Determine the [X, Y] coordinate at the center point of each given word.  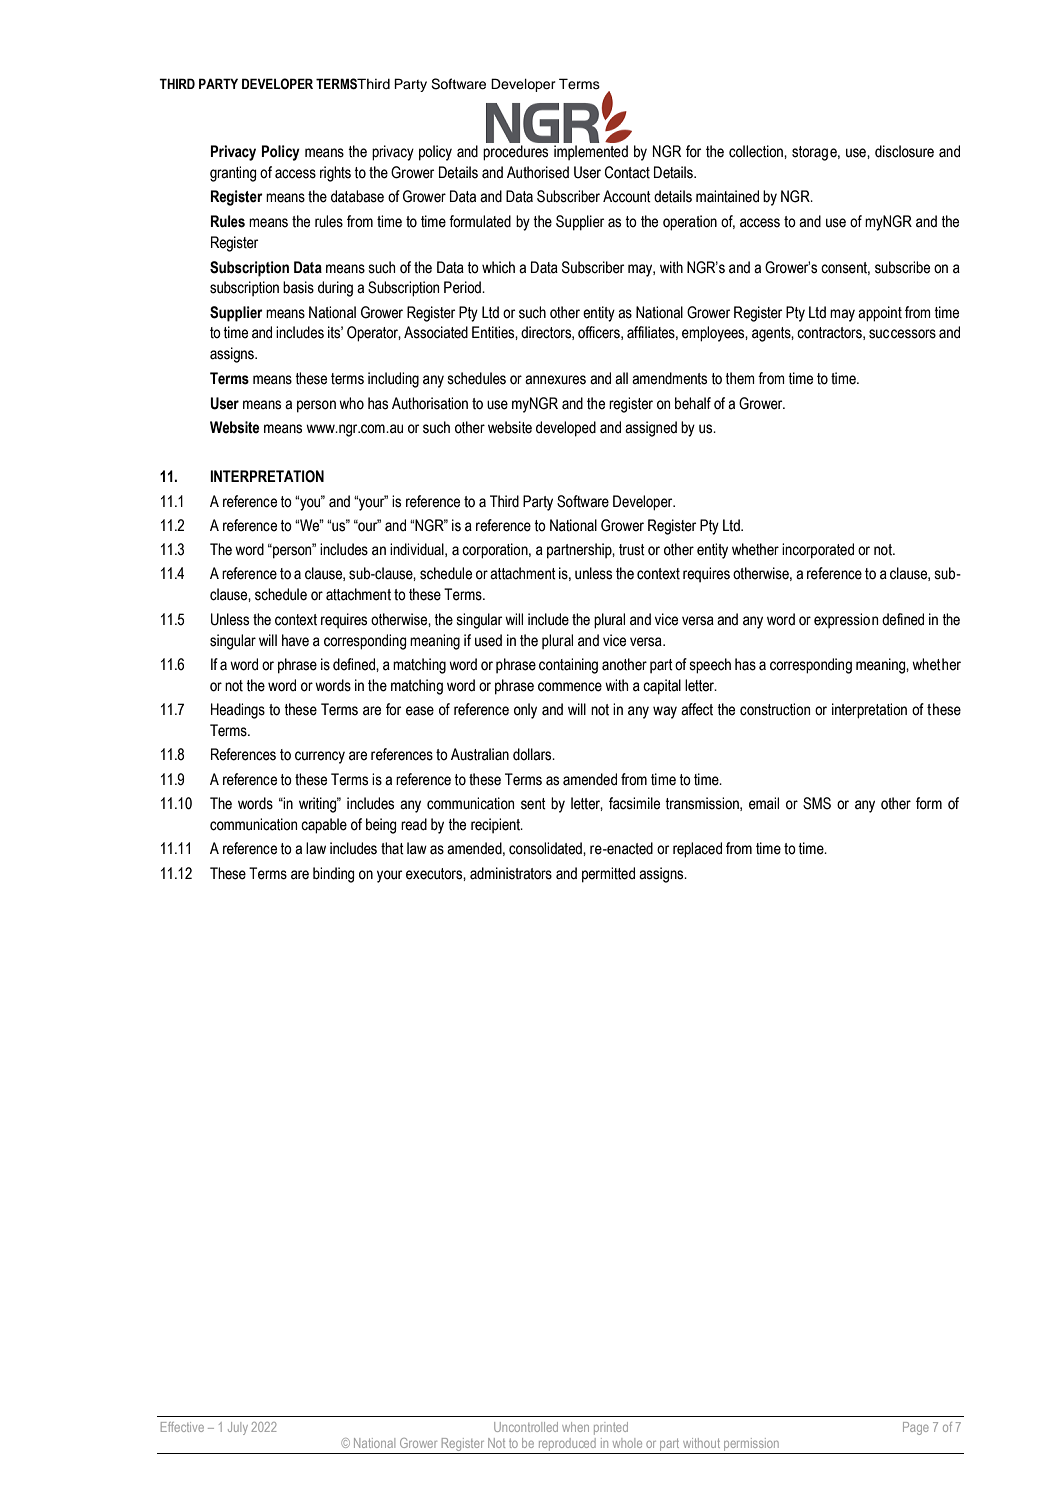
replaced [697, 850]
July [238, 1428]
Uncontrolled [526, 1427]
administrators [511, 873]
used [488, 640]
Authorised [538, 172]
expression [846, 620]
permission [751, 1446]
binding [333, 875]
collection [757, 151]
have [295, 640]
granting [233, 174]
